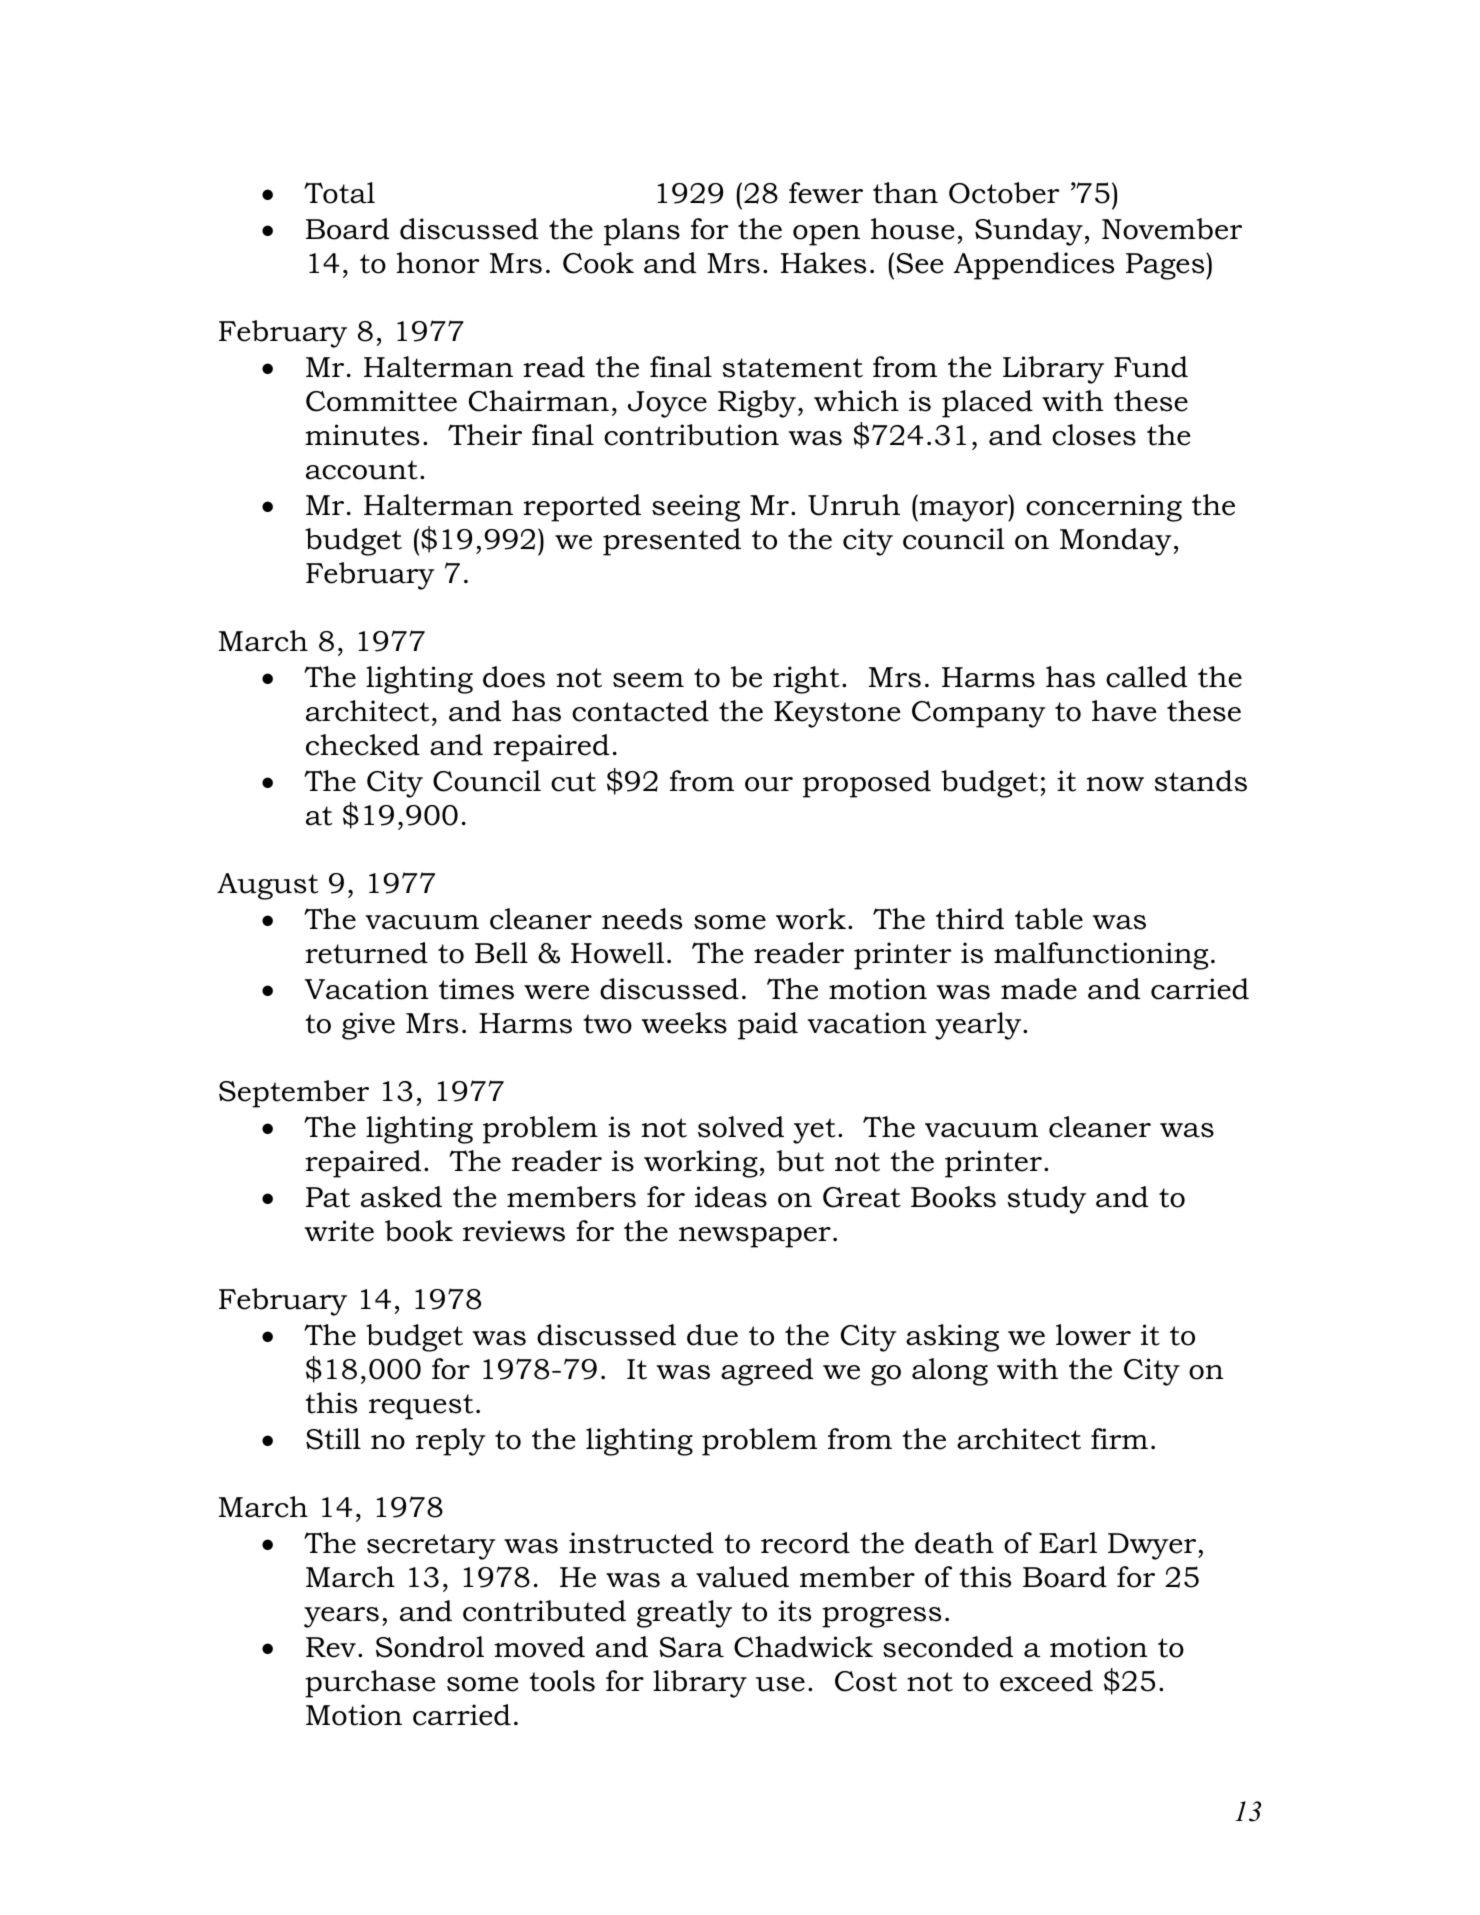  What do you see at coordinates (1047, 1200) in the document?
I see `study` at bounding box center [1047, 1200].
